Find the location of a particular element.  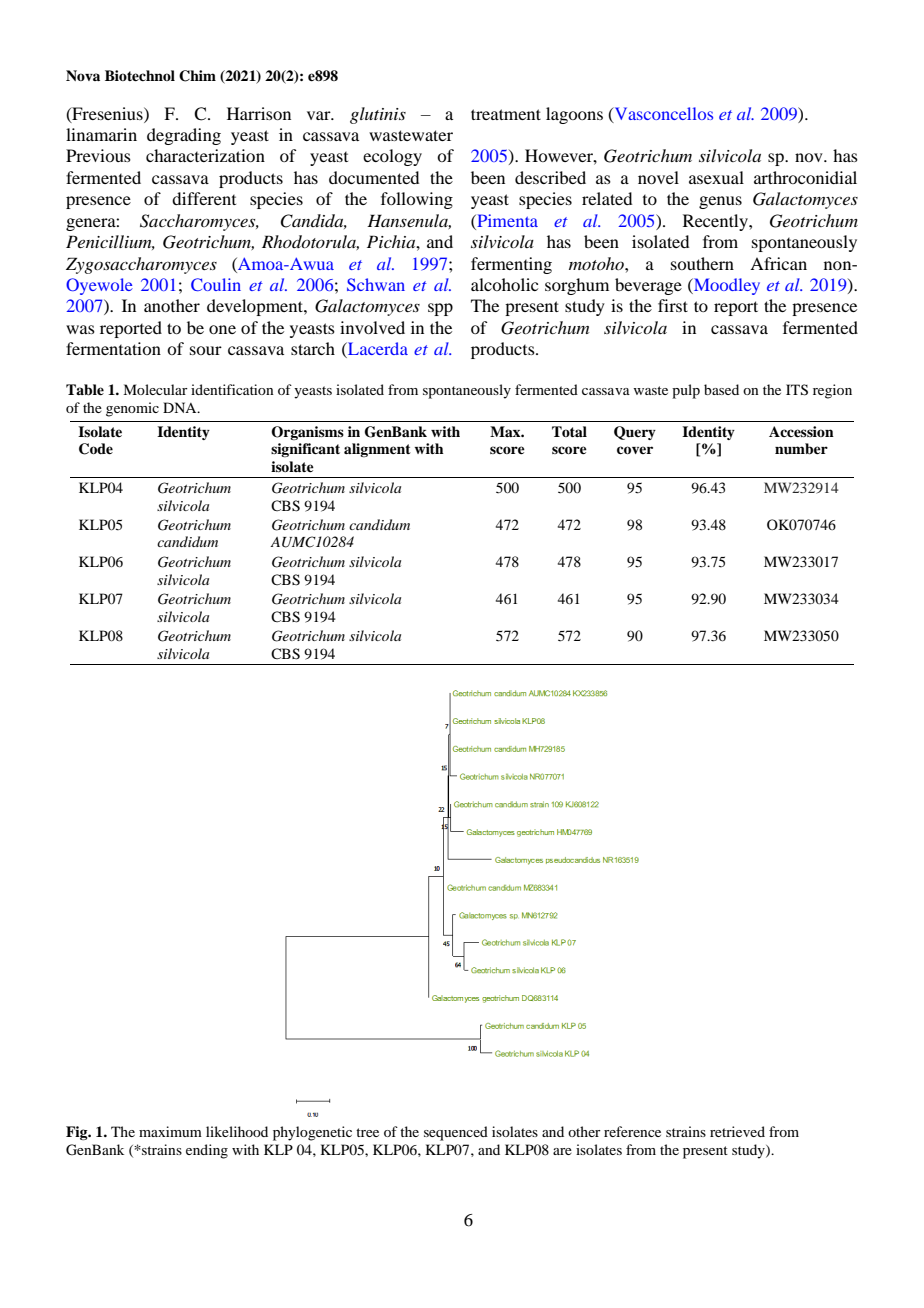

retrieved is located at coordinates (737, 1131).
